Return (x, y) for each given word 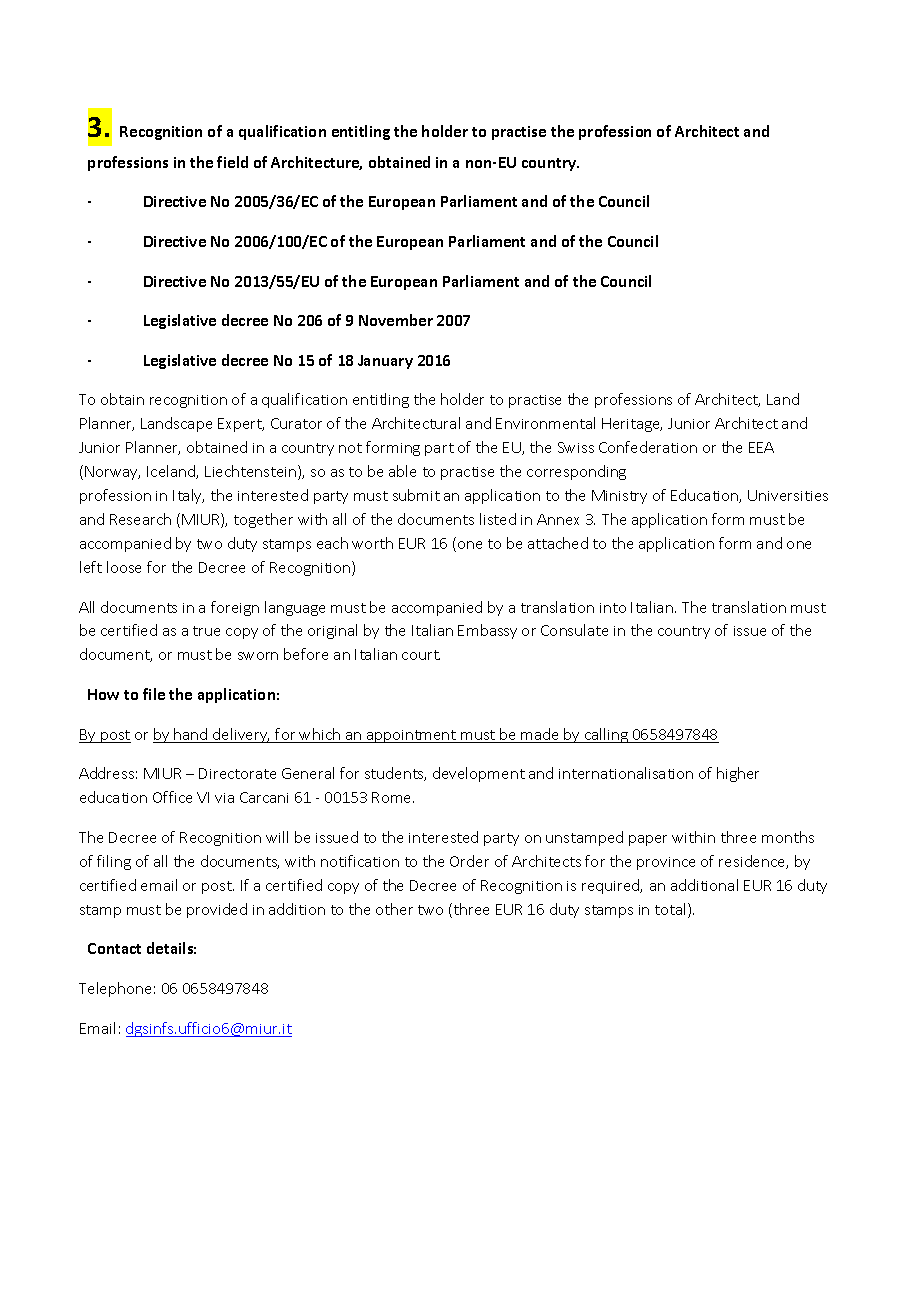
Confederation (648, 447)
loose (124, 567)
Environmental (545, 423)
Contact (114, 948)
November (396, 320)
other (394, 909)
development (479, 774)
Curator (296, 423)
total (672, 910)
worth (372, 543)
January (385, 362)
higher (738, 774)
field (232, 162)
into (613, 608)
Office (172, 797)
